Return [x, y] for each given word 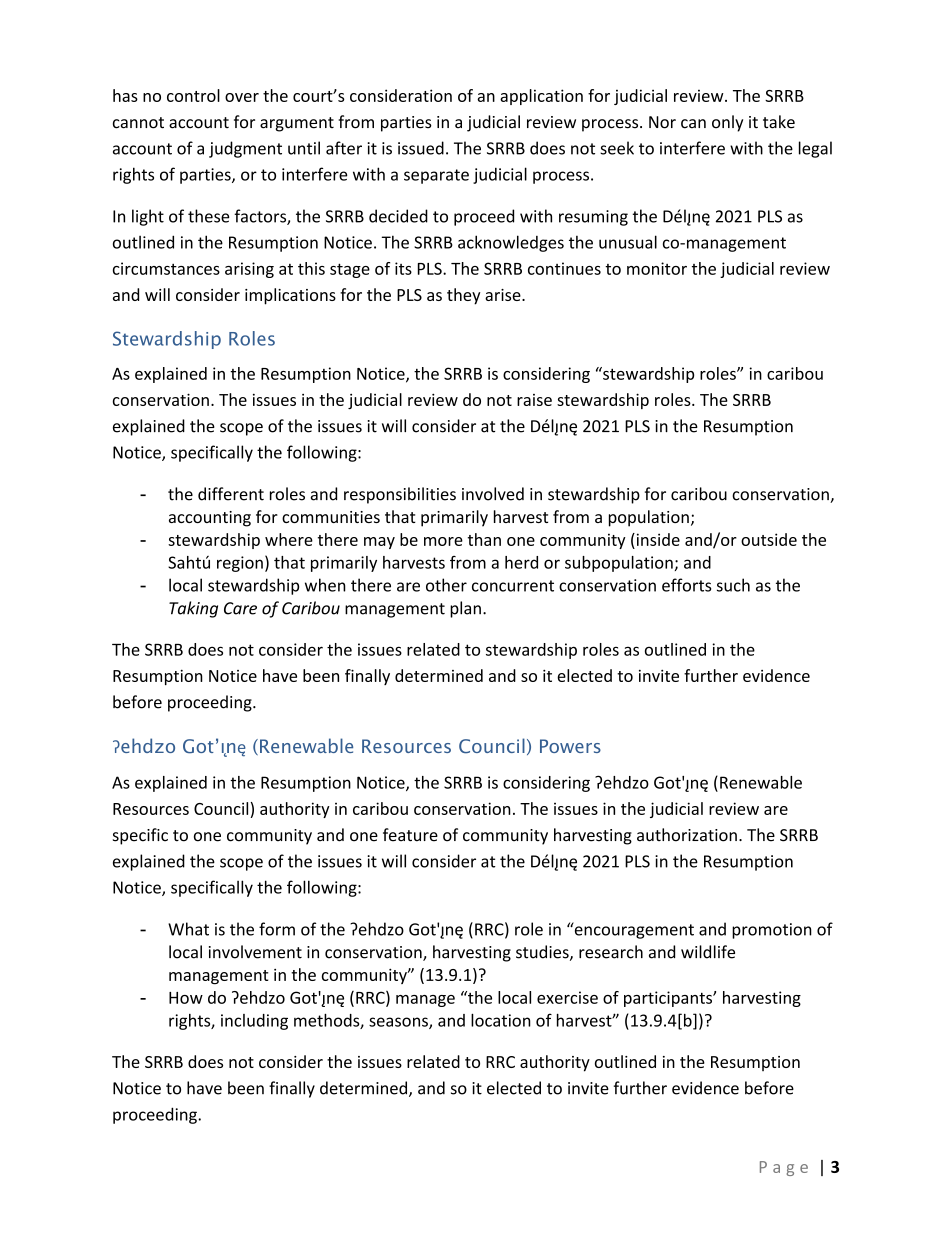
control [193, 95]
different [231, 494]
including [254, 1022]
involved [493, 494]
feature [410, 835]
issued [421, 148]
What [188, 929]
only [727, 123]
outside [769, 539]
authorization [687, 835]
